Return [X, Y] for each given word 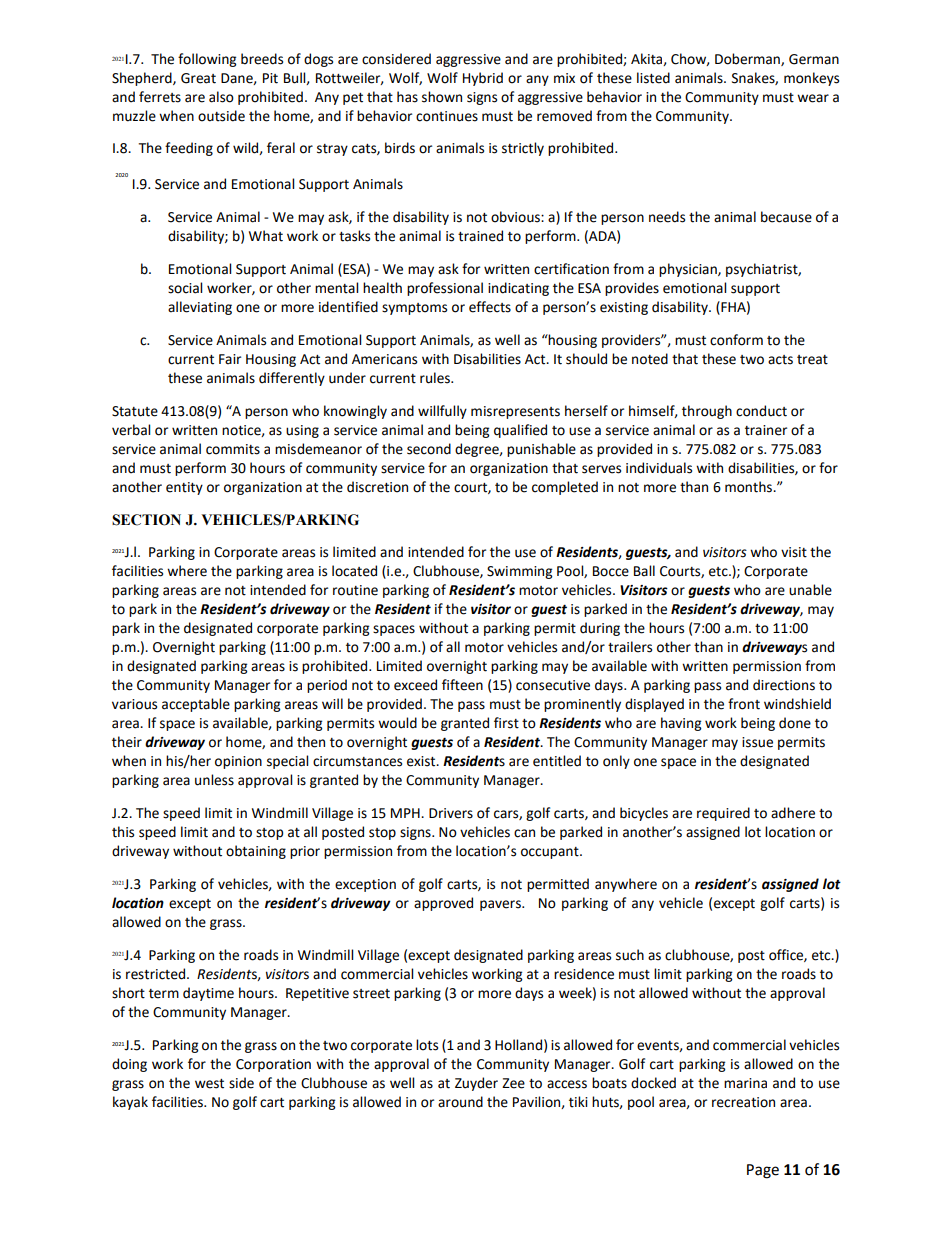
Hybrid [483, 79]
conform [736, 340]
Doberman [748, 59]
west [209, 1084]
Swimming [519, 572]
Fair [230, 359]
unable [810, 590]
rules [436, 378]
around [460, 1102]
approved [443, 904]
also [221, 97]
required [723, 814]
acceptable [196, 705]
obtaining [256, 852]
